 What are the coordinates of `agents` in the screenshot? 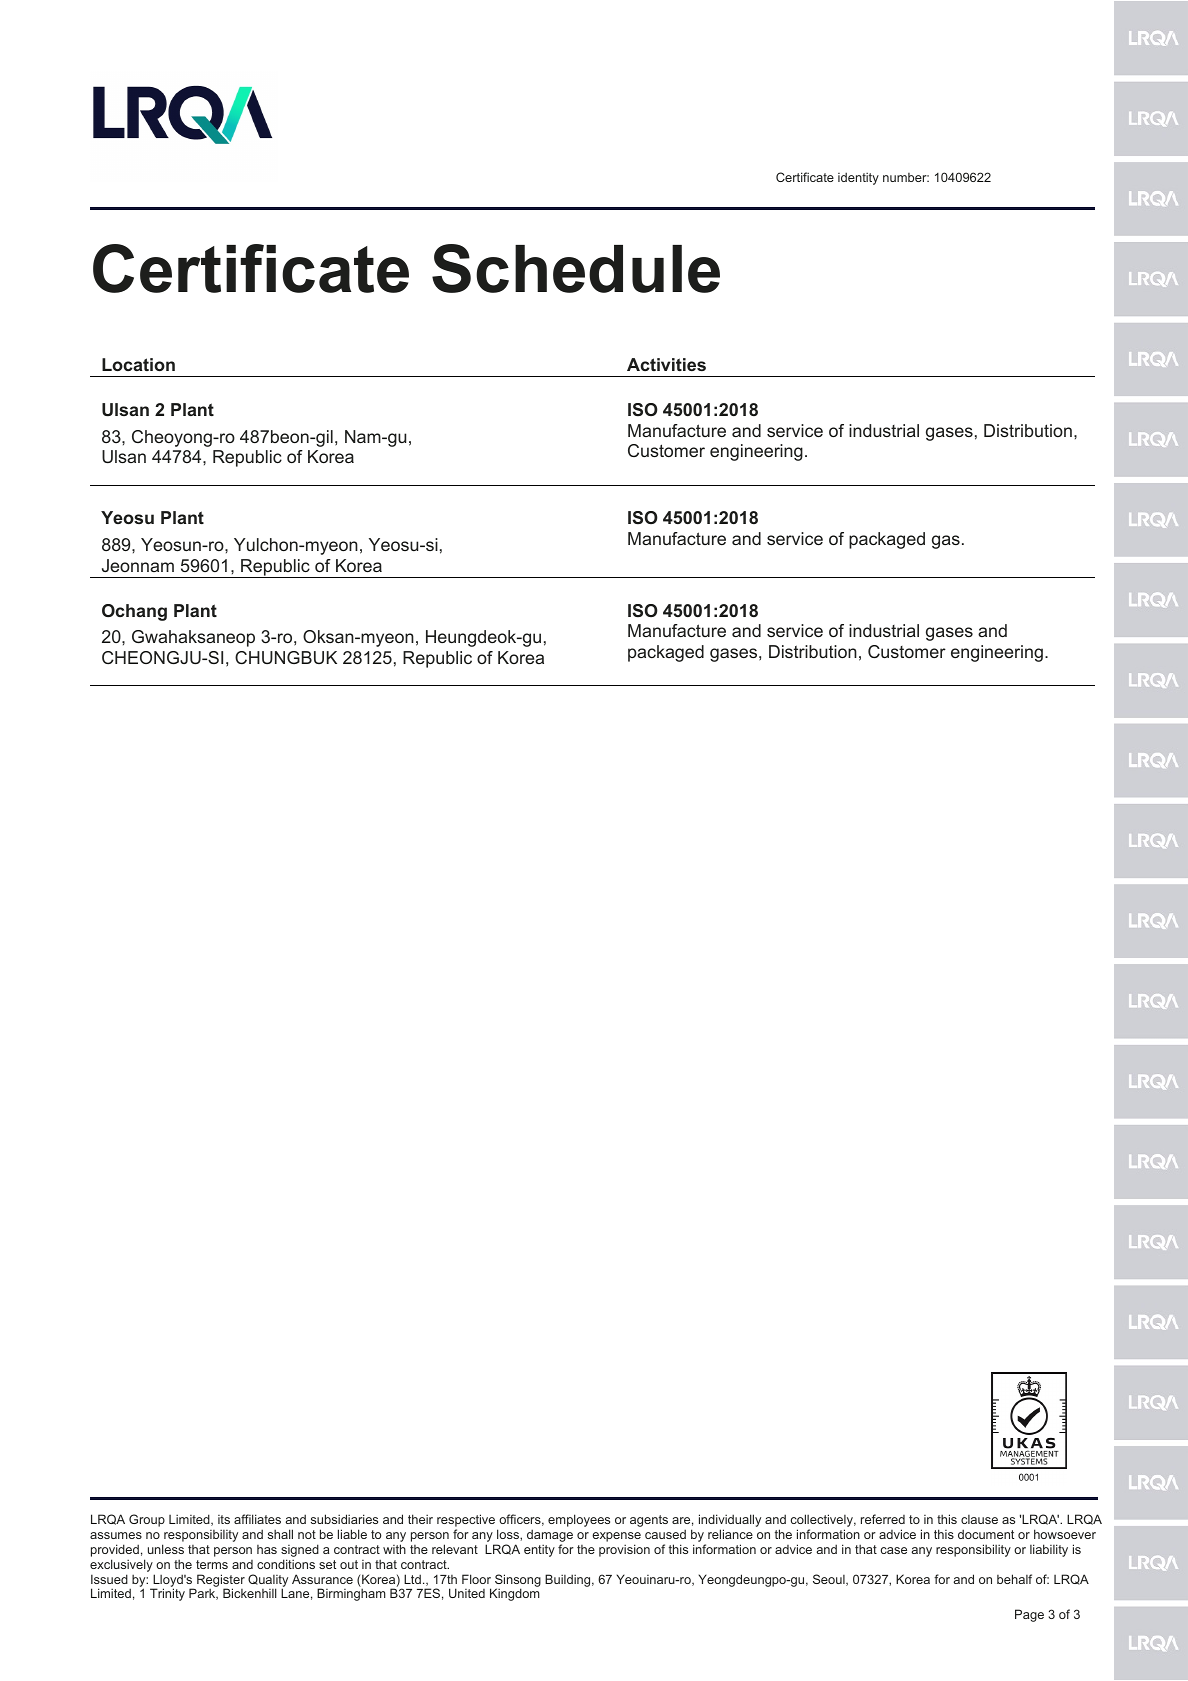 It's located at (649, 1521).
